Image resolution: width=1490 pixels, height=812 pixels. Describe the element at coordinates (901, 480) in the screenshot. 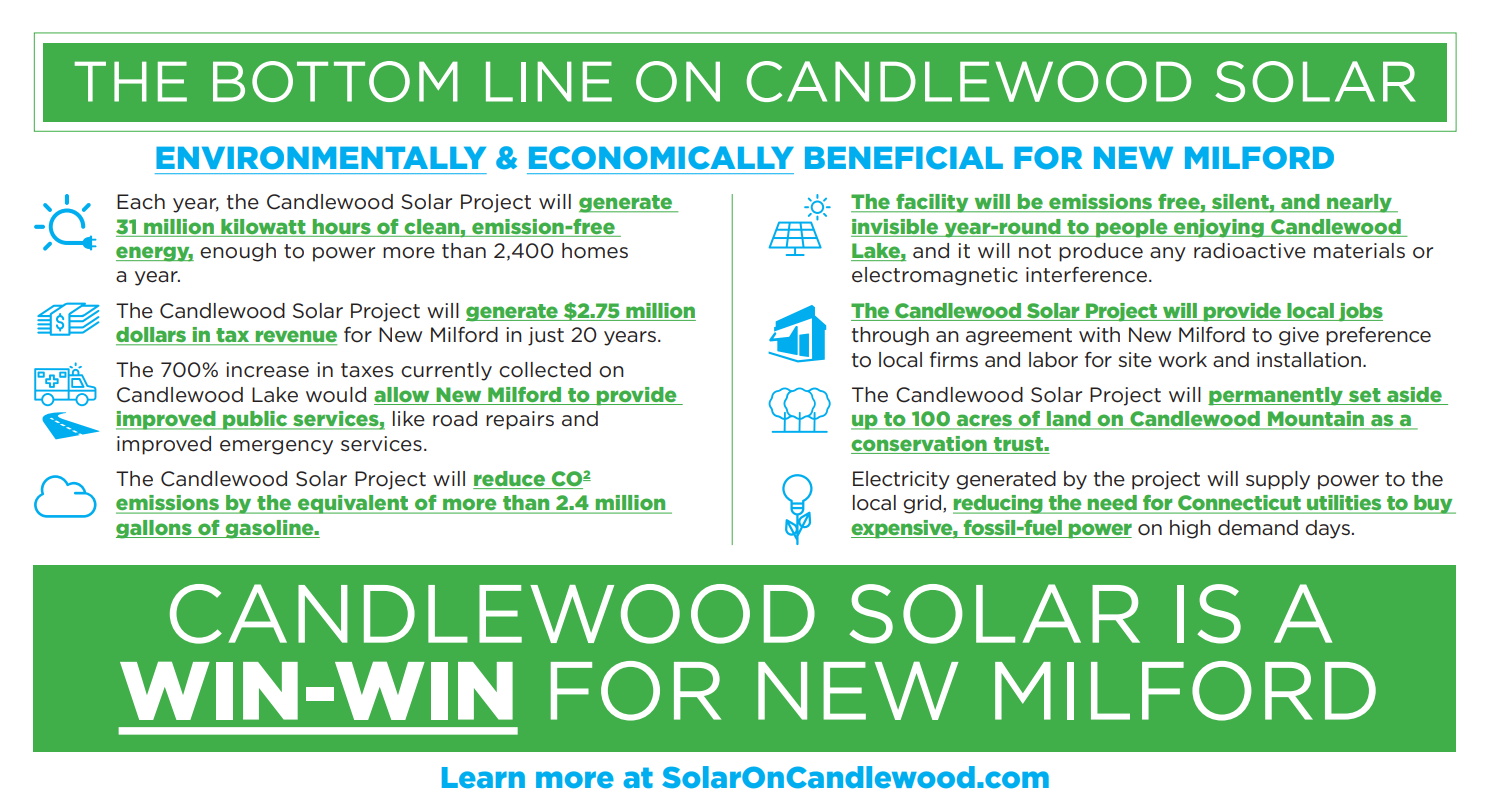

I see `Electricity` at that location.
